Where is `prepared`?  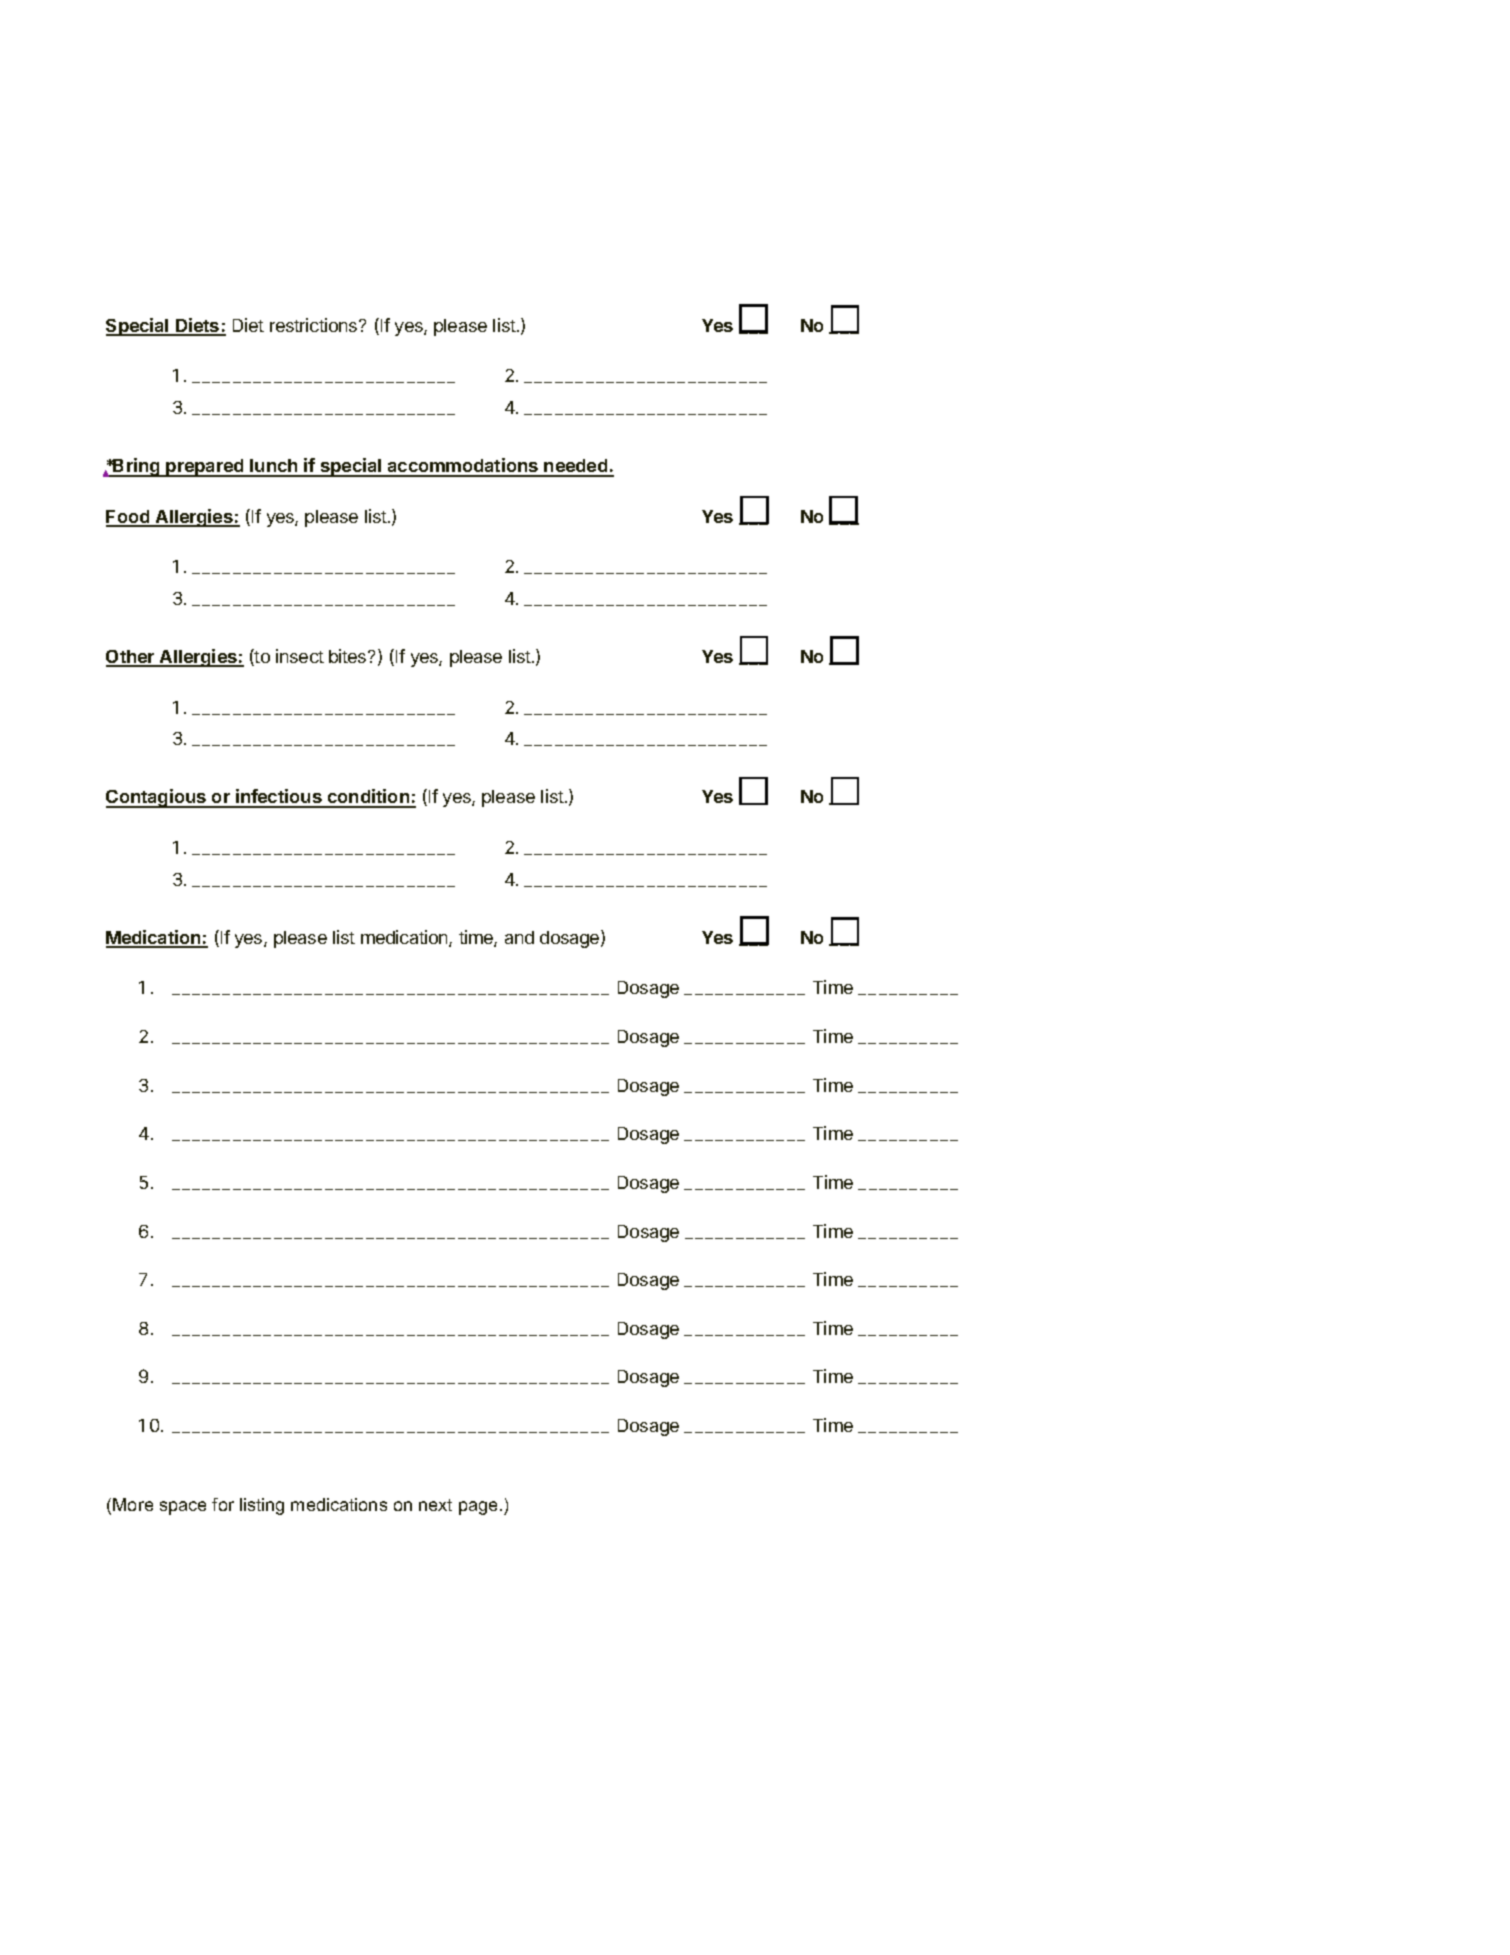 prepared is located at coordinates (205, 468).
